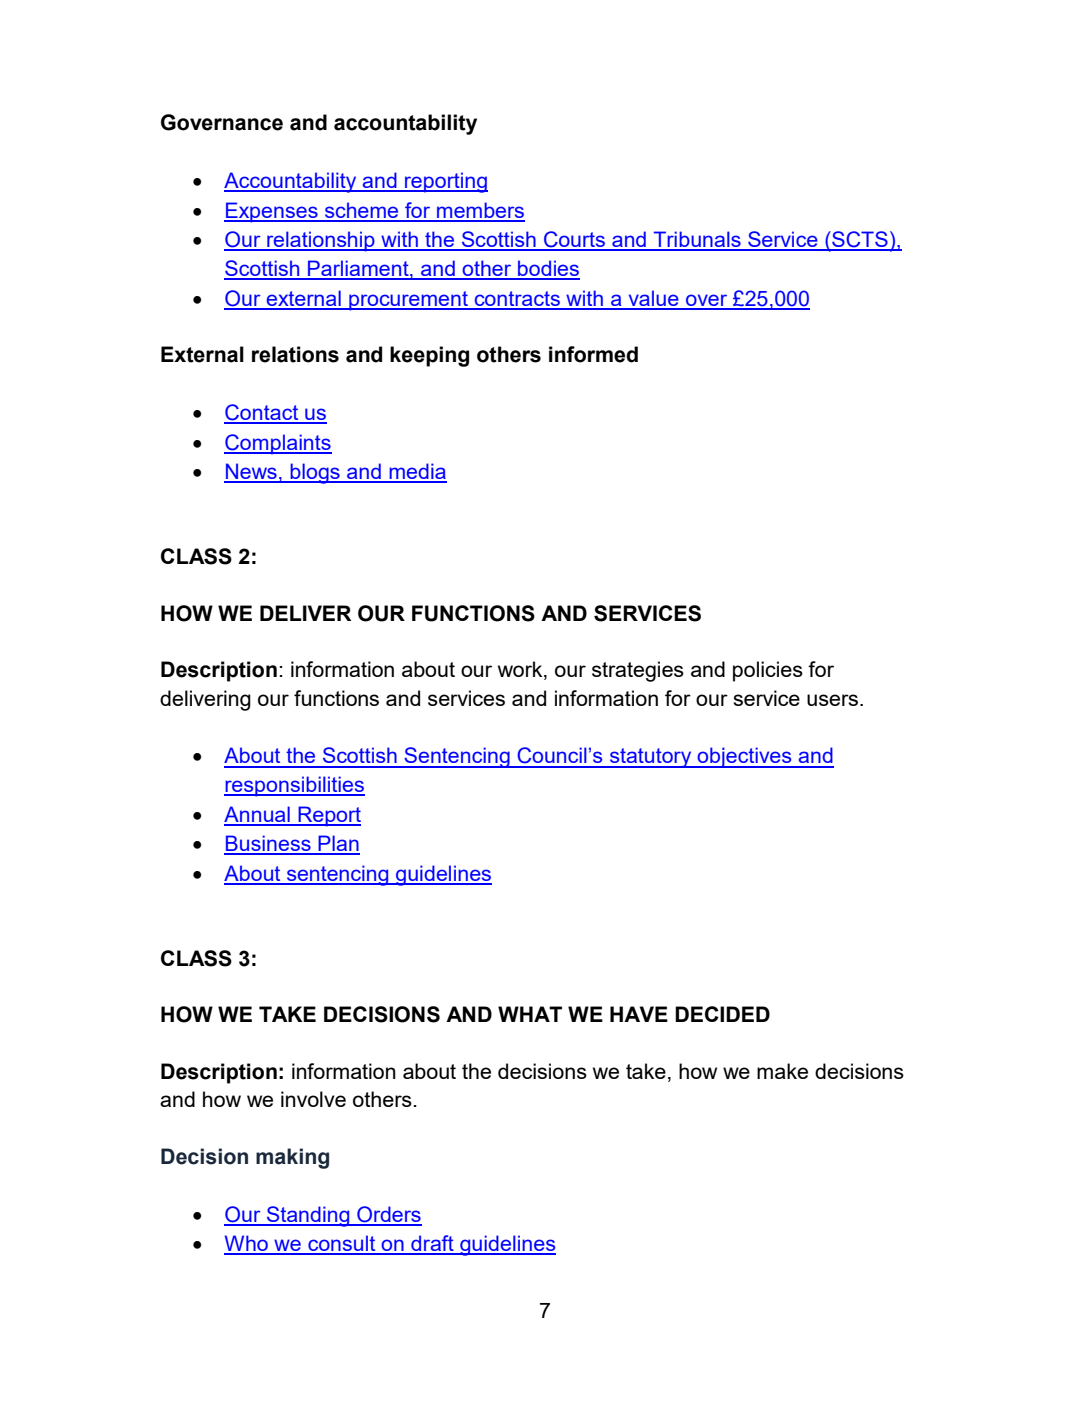  I want to click on objectives, so click(744, 757).
